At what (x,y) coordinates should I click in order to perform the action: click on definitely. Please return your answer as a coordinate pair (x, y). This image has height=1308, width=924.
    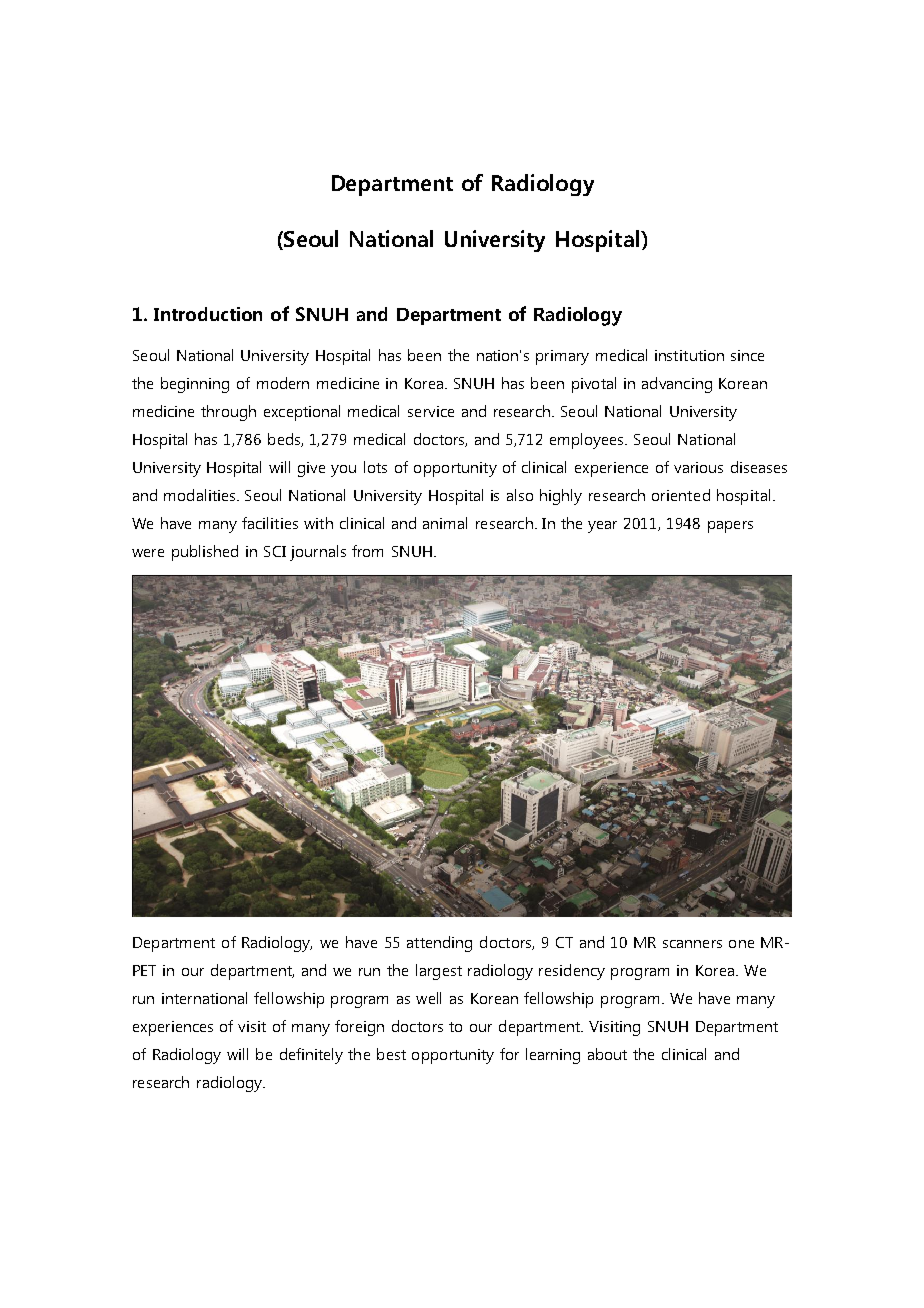
    Looking at the image, I should click on (311, 1056).
